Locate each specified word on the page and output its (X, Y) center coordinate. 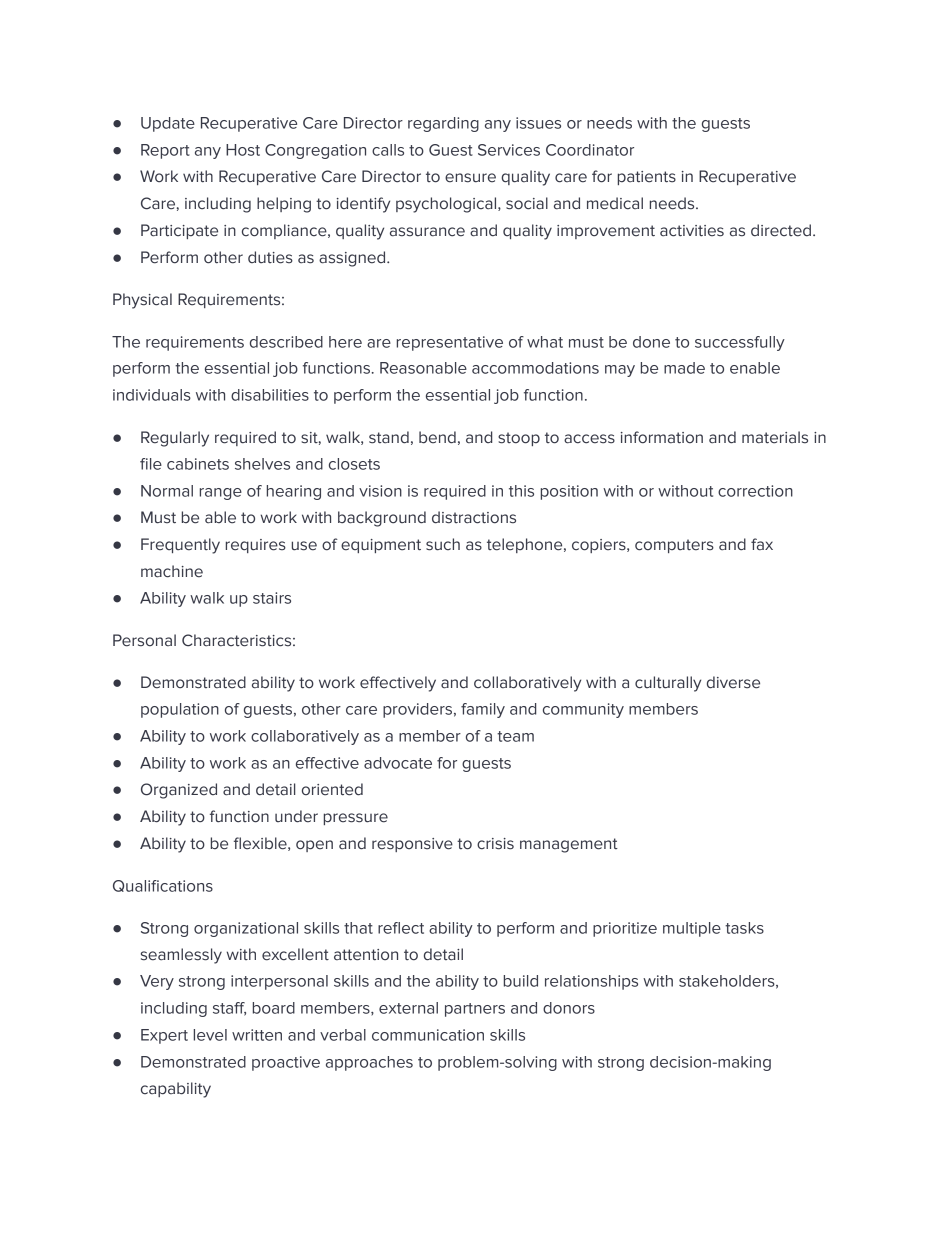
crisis (495, 844)
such (443, 544)
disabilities (270, 395)
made (684, 368)
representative (450, 343)
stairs (272, 598)
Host (243, 150)
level (210, 1035)
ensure (470, 178)
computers (674, 546)
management (569, 845)
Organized (179, 791)
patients (647, 178)
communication (428, 1035)
